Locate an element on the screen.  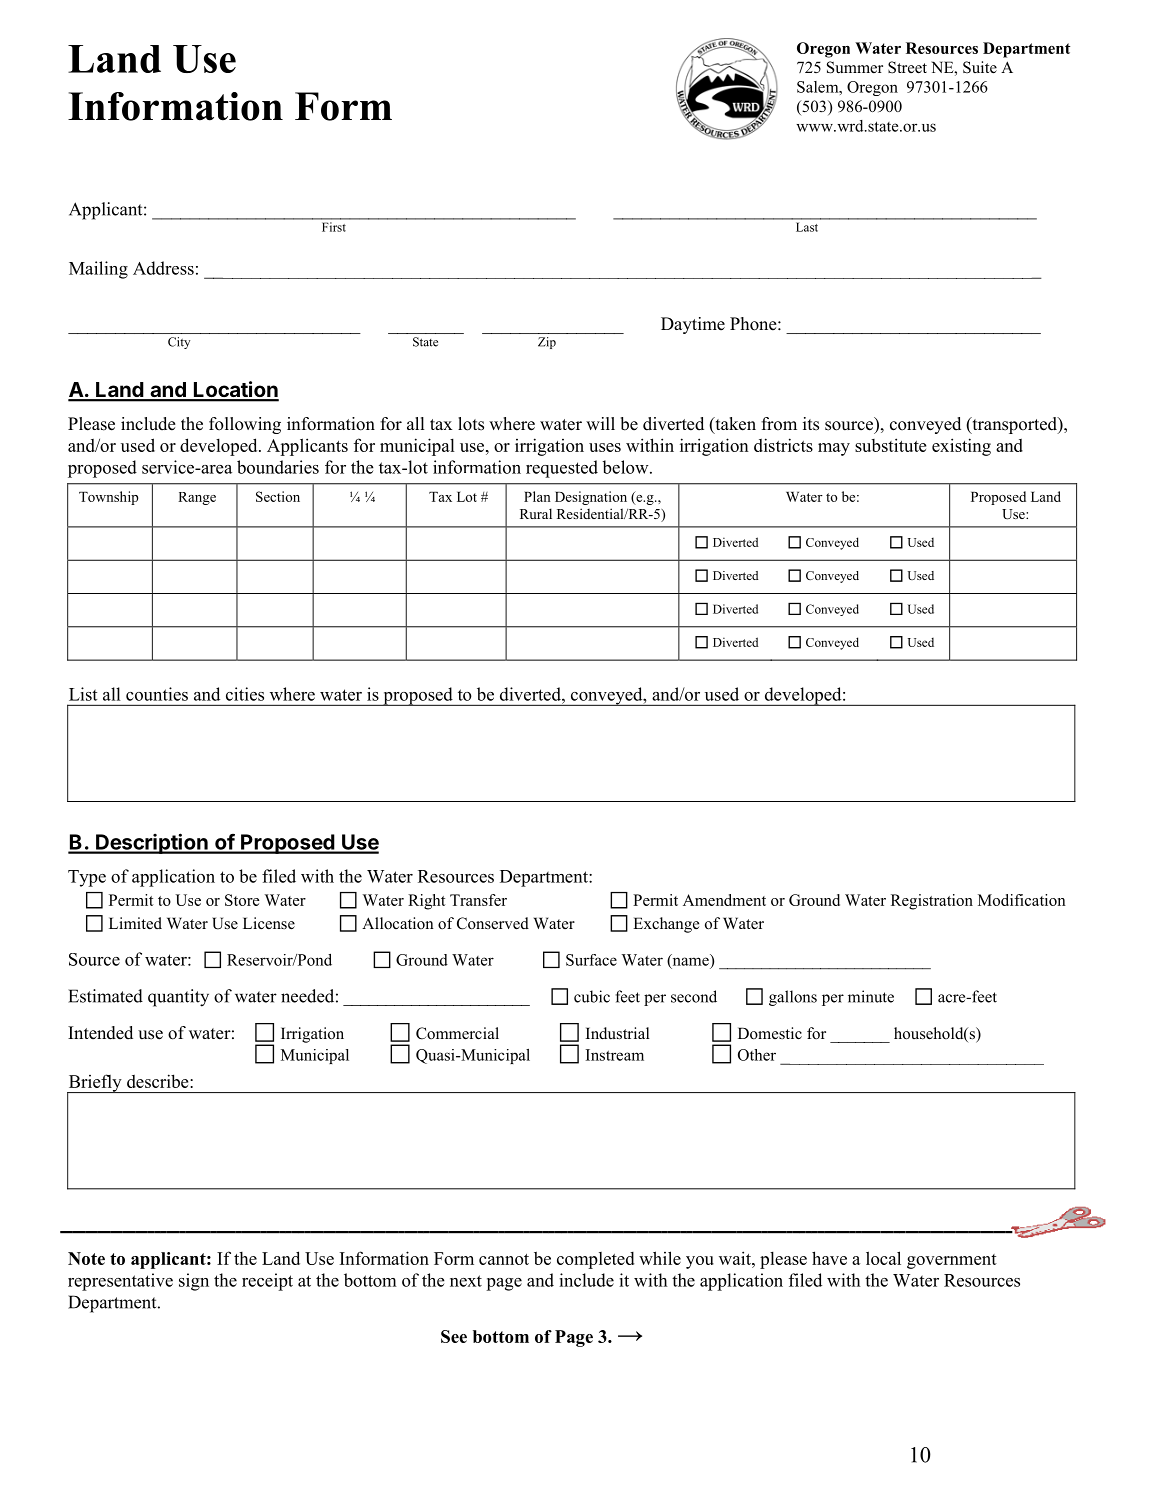
Address is located at coordinates (163, 268).
